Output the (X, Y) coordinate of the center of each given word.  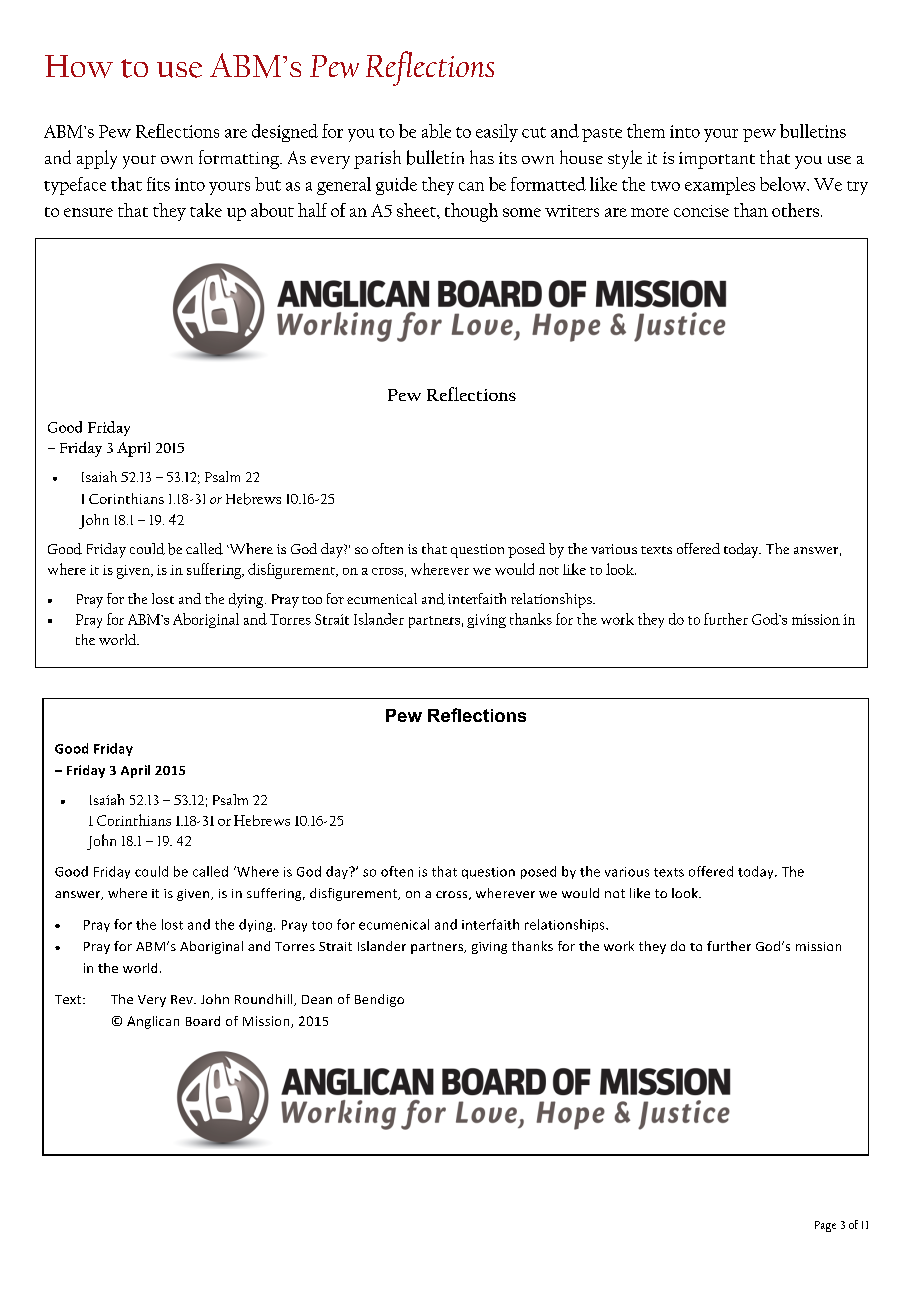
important (717, 160)
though (471, 212)
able (436, 131)
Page (825, 1226)
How (79, 66)
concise (701, 211)
